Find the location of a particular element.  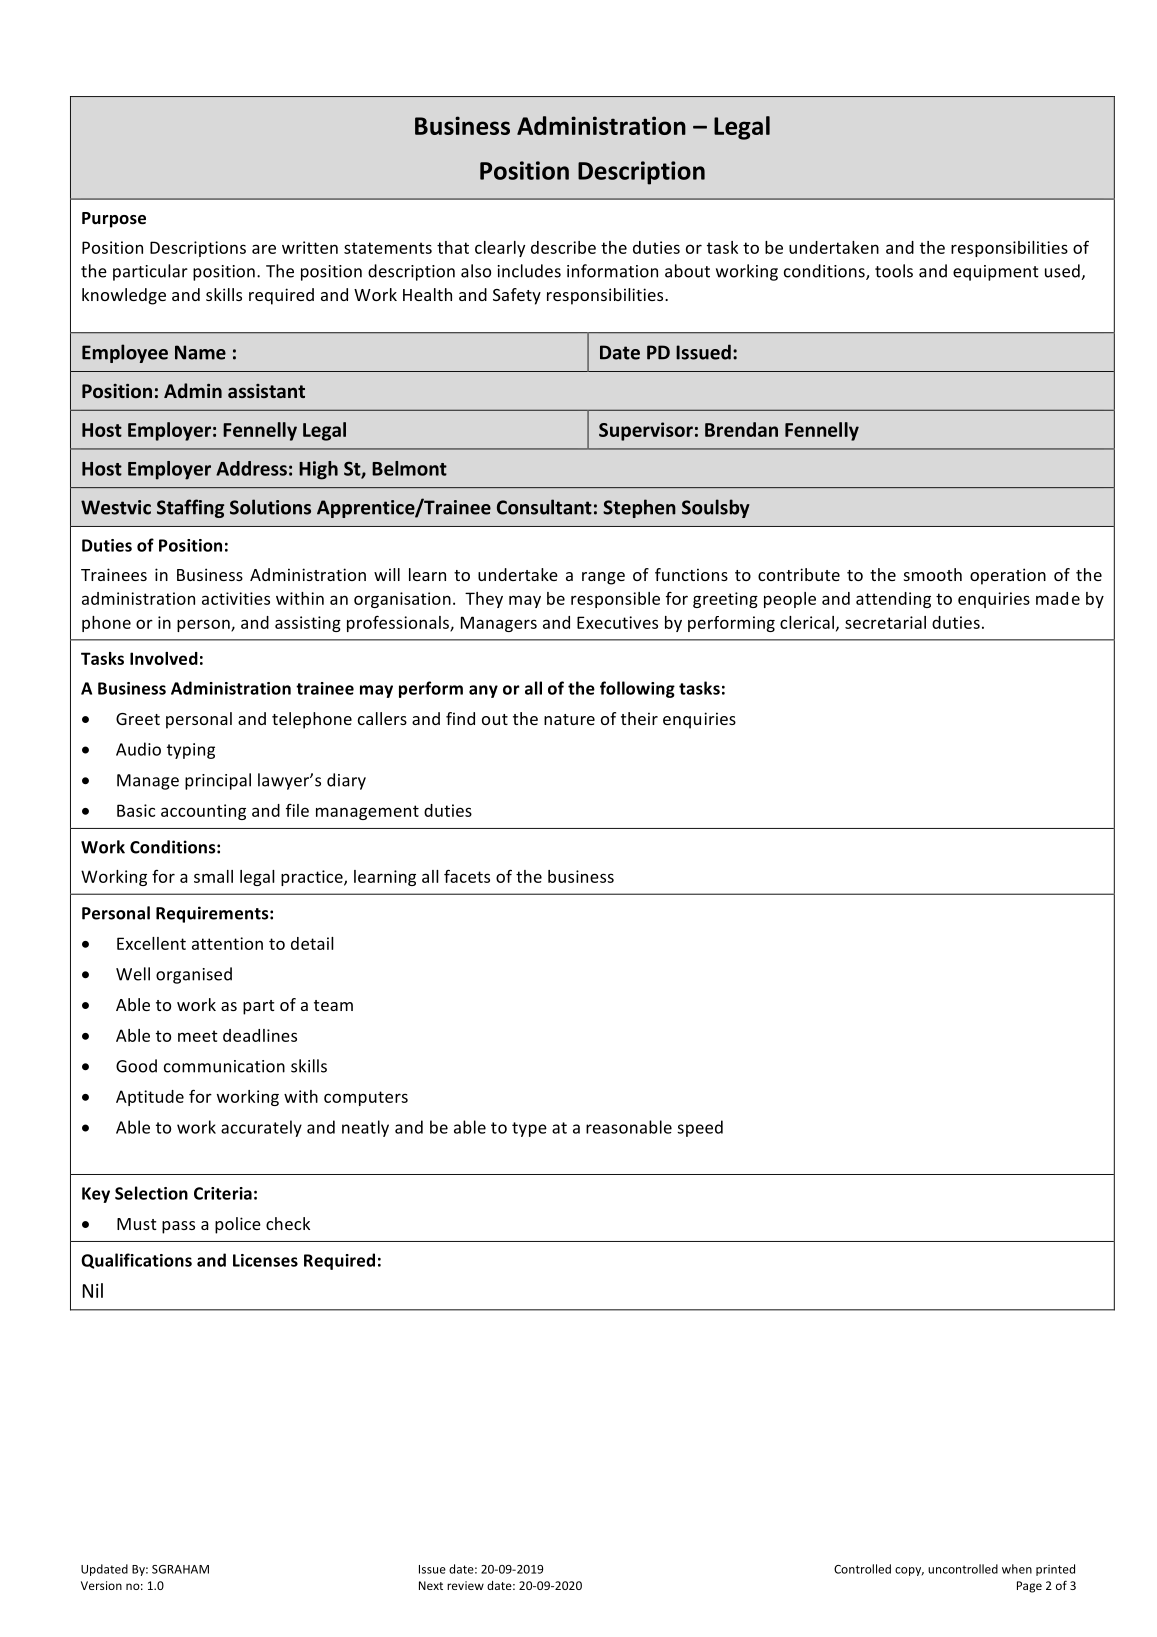

are is located at coordinates (264, 249).
